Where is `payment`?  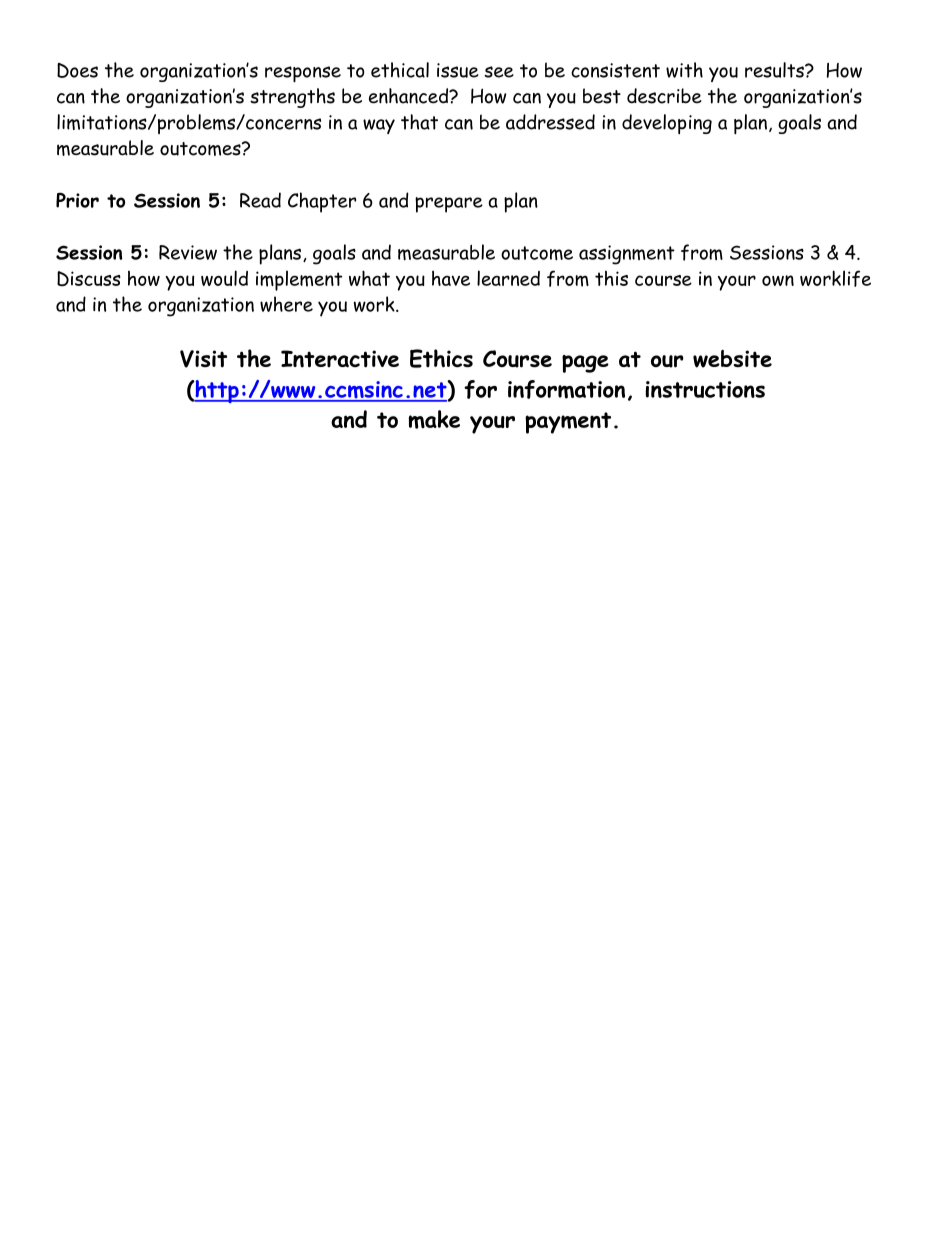 payment is located at coordinates (568, 423).
